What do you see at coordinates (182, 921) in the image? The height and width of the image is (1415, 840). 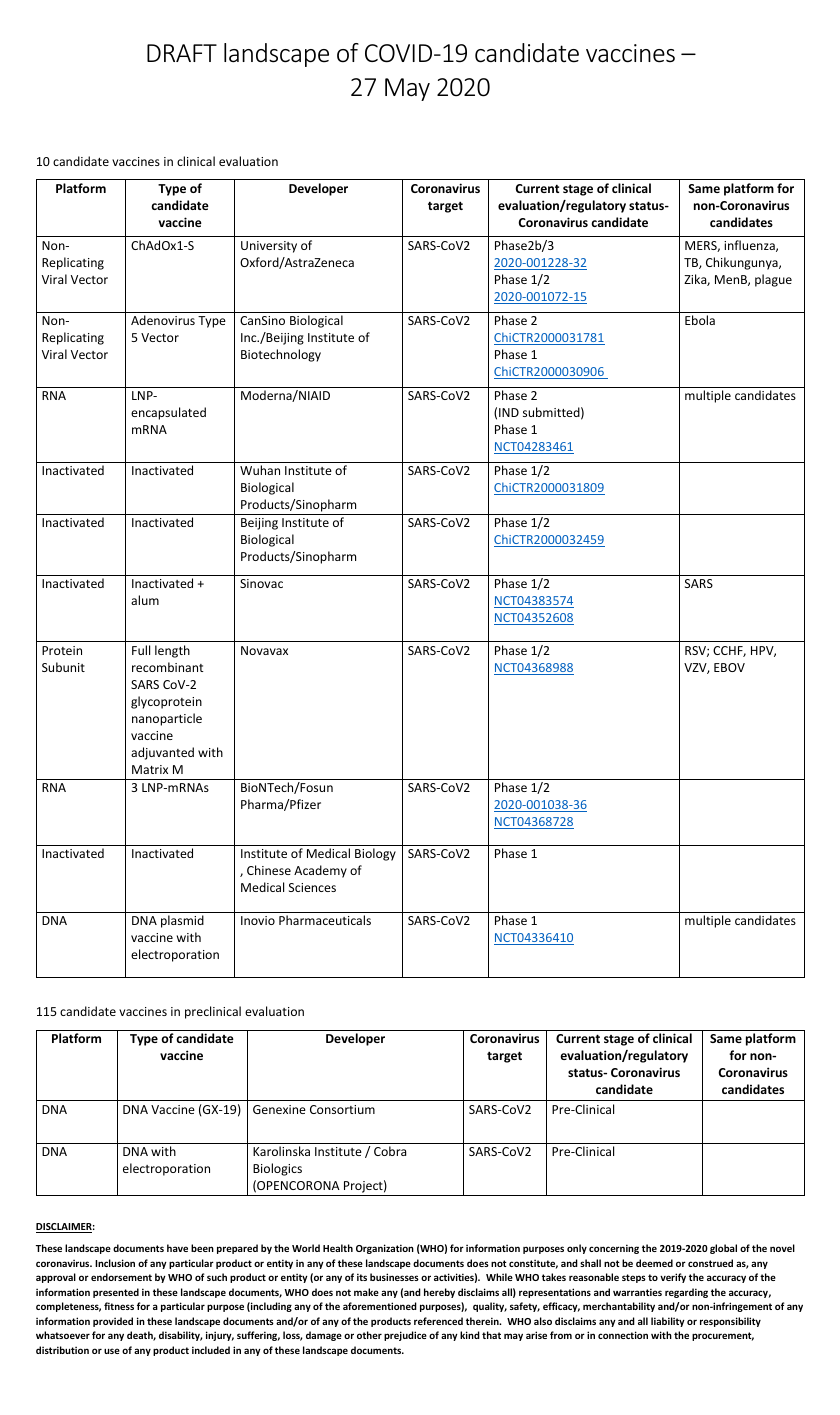 I see `plasmid` at bounding box center [182, 921].
